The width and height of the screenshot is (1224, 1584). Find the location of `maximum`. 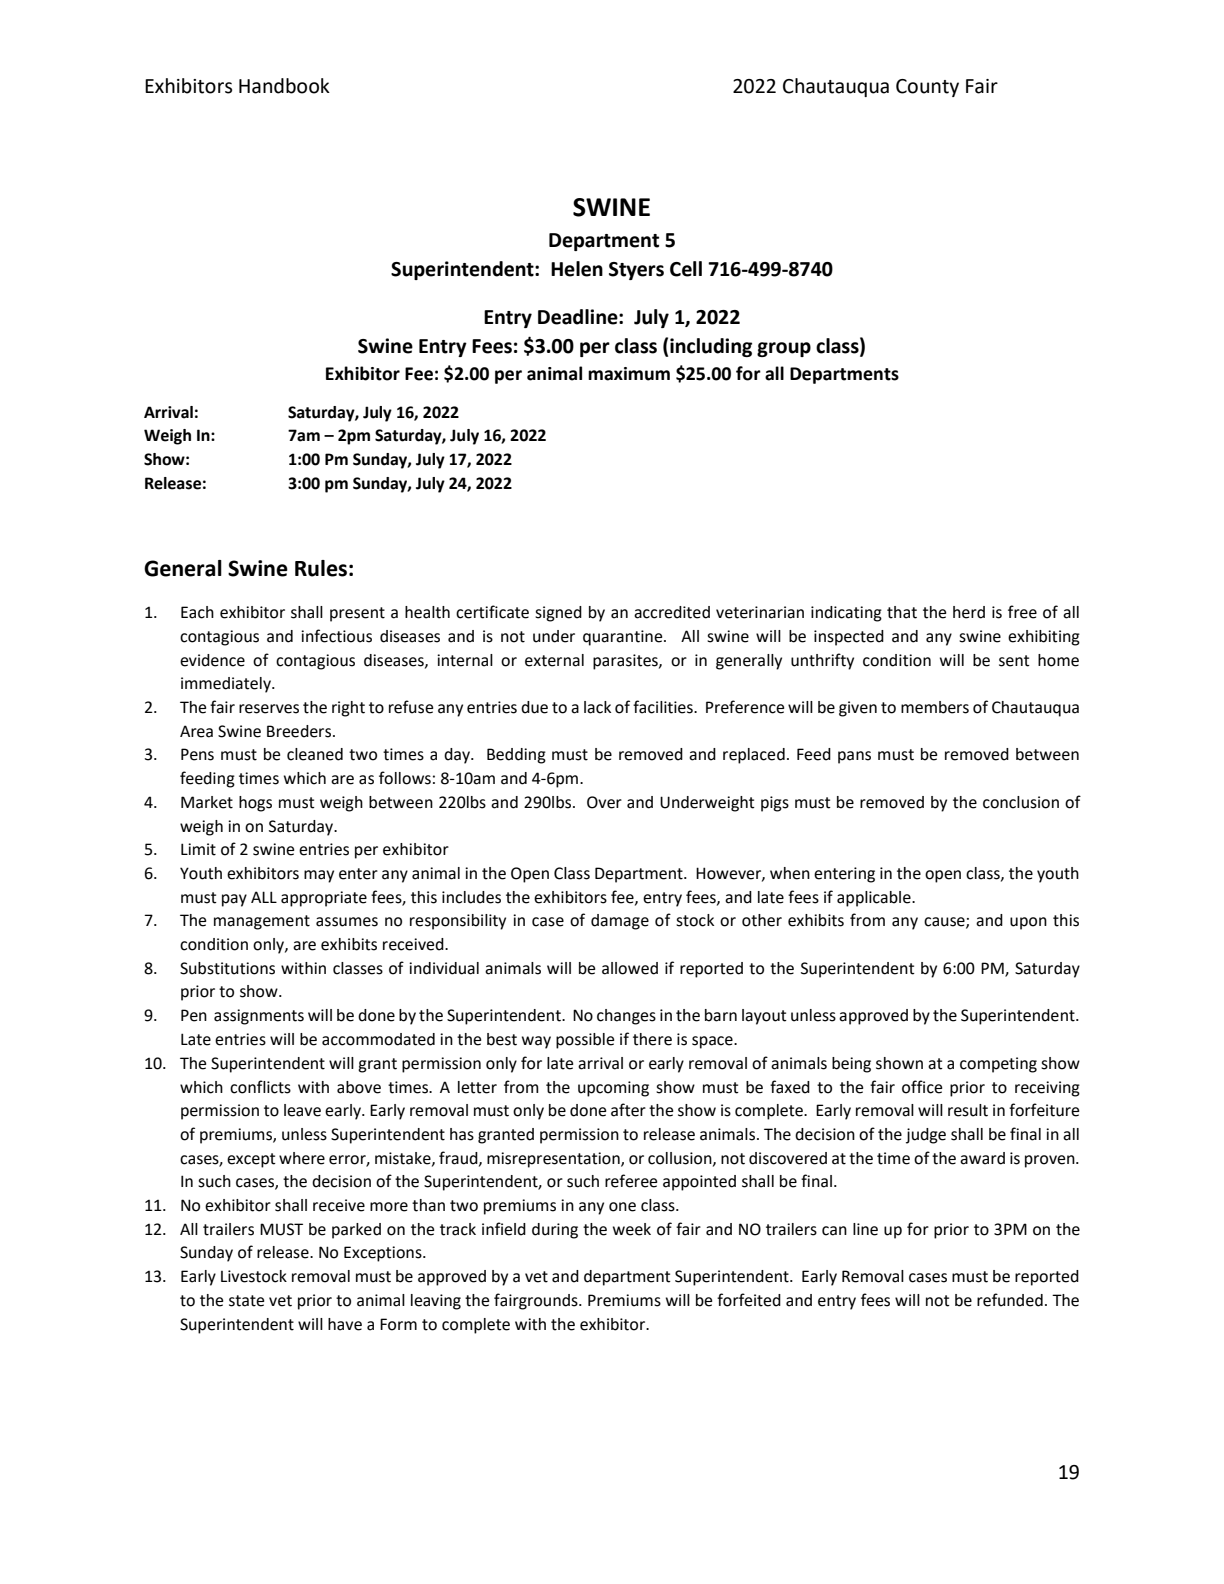

maximum is located at coordinates (629, 374).
